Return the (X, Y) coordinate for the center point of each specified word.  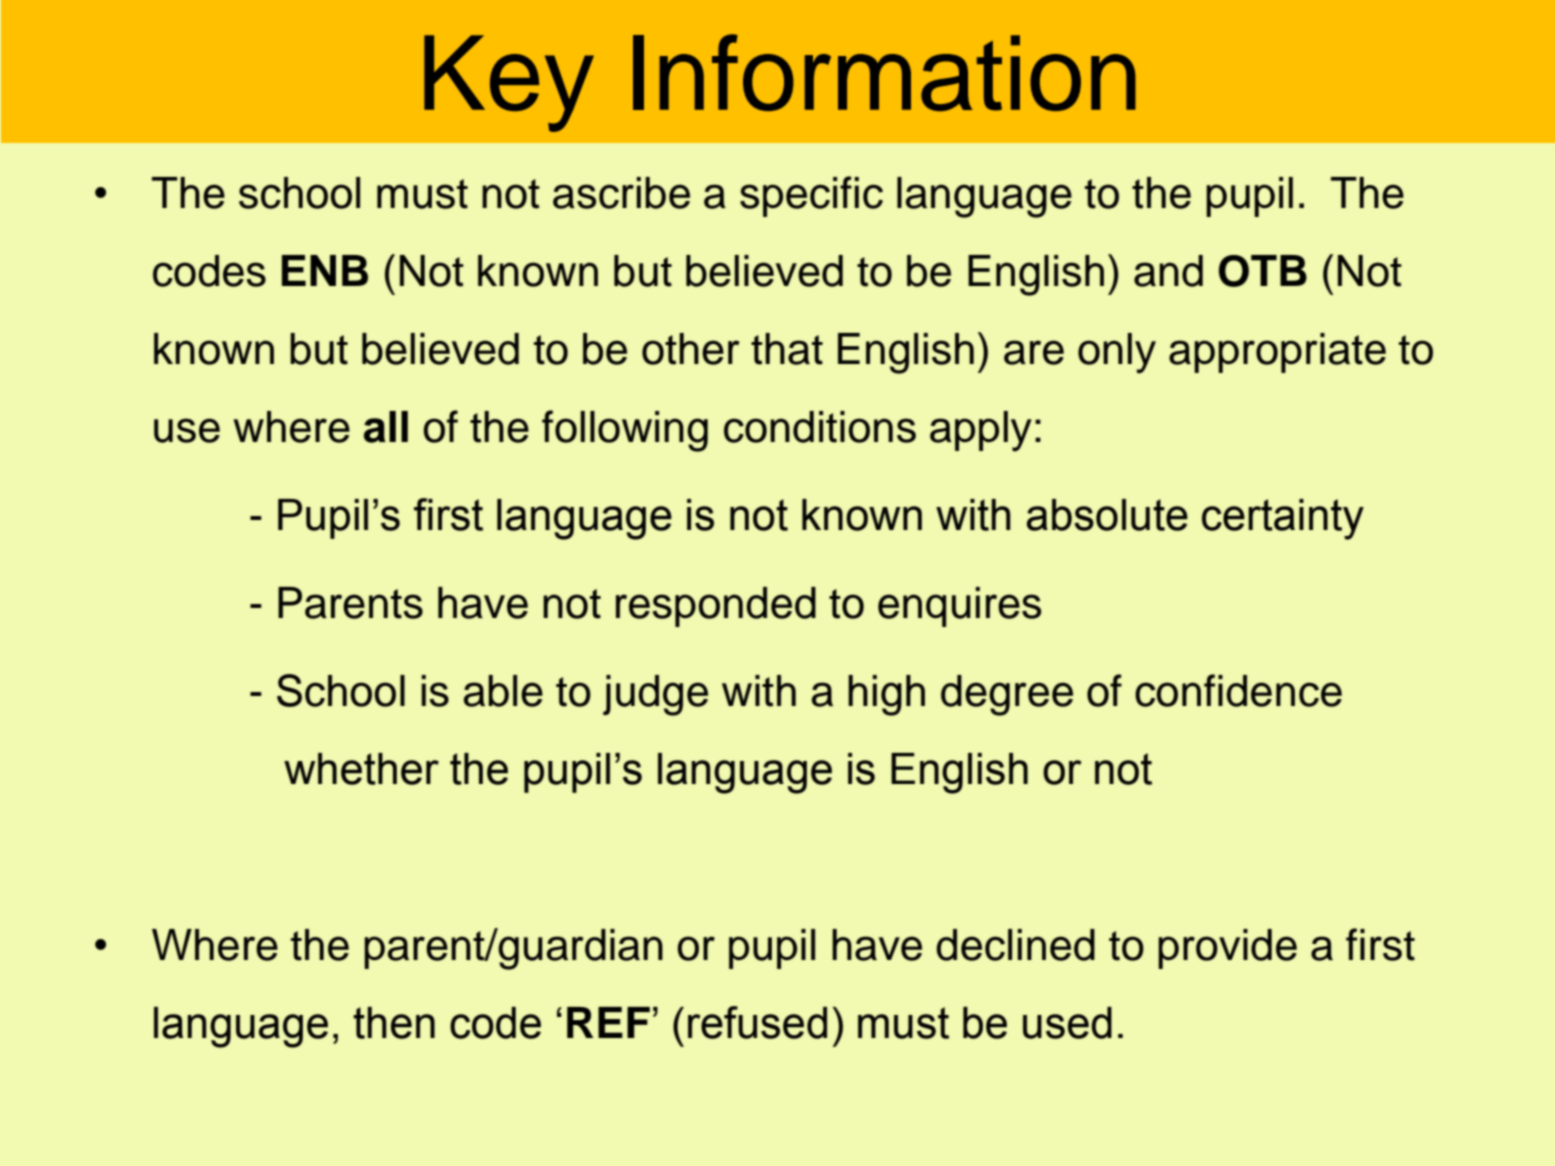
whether (361, 769)
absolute (1107, 515)
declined (1015, 945)
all (386, 427)
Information (884, 72)
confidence (1238, 690)
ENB (325, 270)
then (394, 1023)
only (1117, 353)
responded (716, 607)
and (1168, 271)
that (787, 349)
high (886, 695)
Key (509, 83)
